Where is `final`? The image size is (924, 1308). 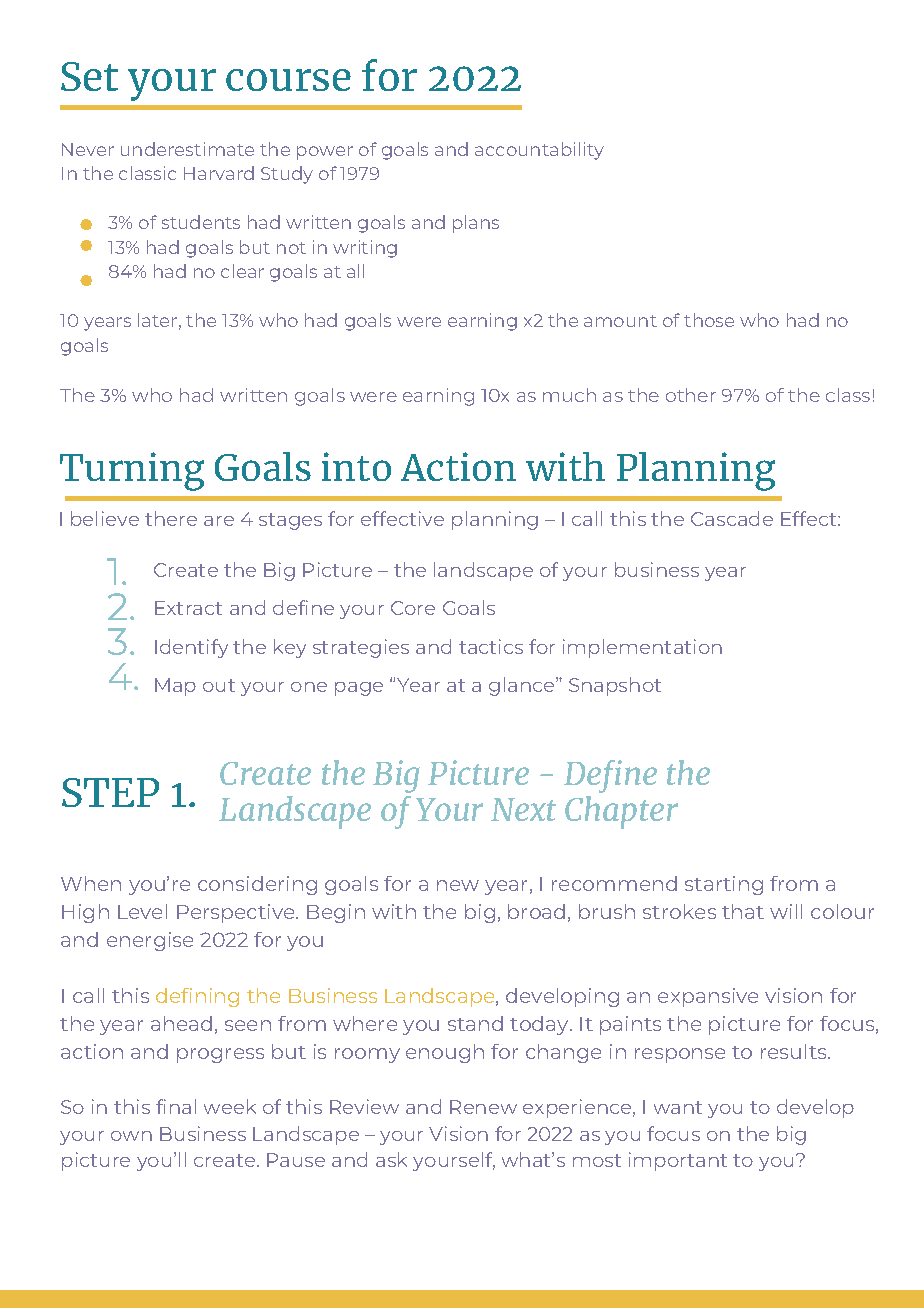 final is located at coordinates (176, 1106).
